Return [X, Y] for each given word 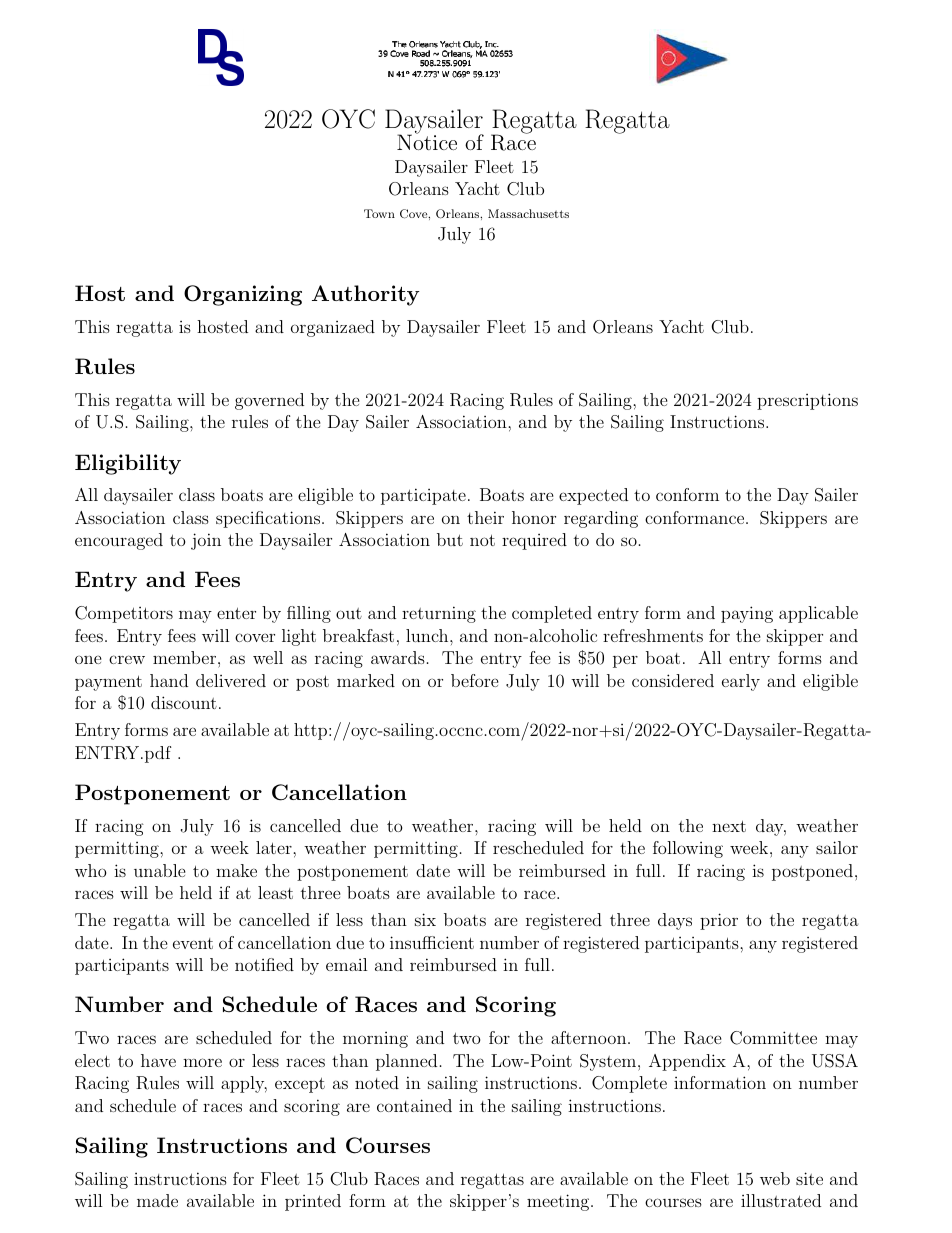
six [425, 919]
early [741, 682]
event [193, 943]
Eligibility [128, 464]
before [475, 680]
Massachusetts [528, 213]
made [157, 1200]
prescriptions [807, 401]
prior [719, 921]
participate [423, 496]
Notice [427, 141]
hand [169, 680]
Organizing [243, 295]
